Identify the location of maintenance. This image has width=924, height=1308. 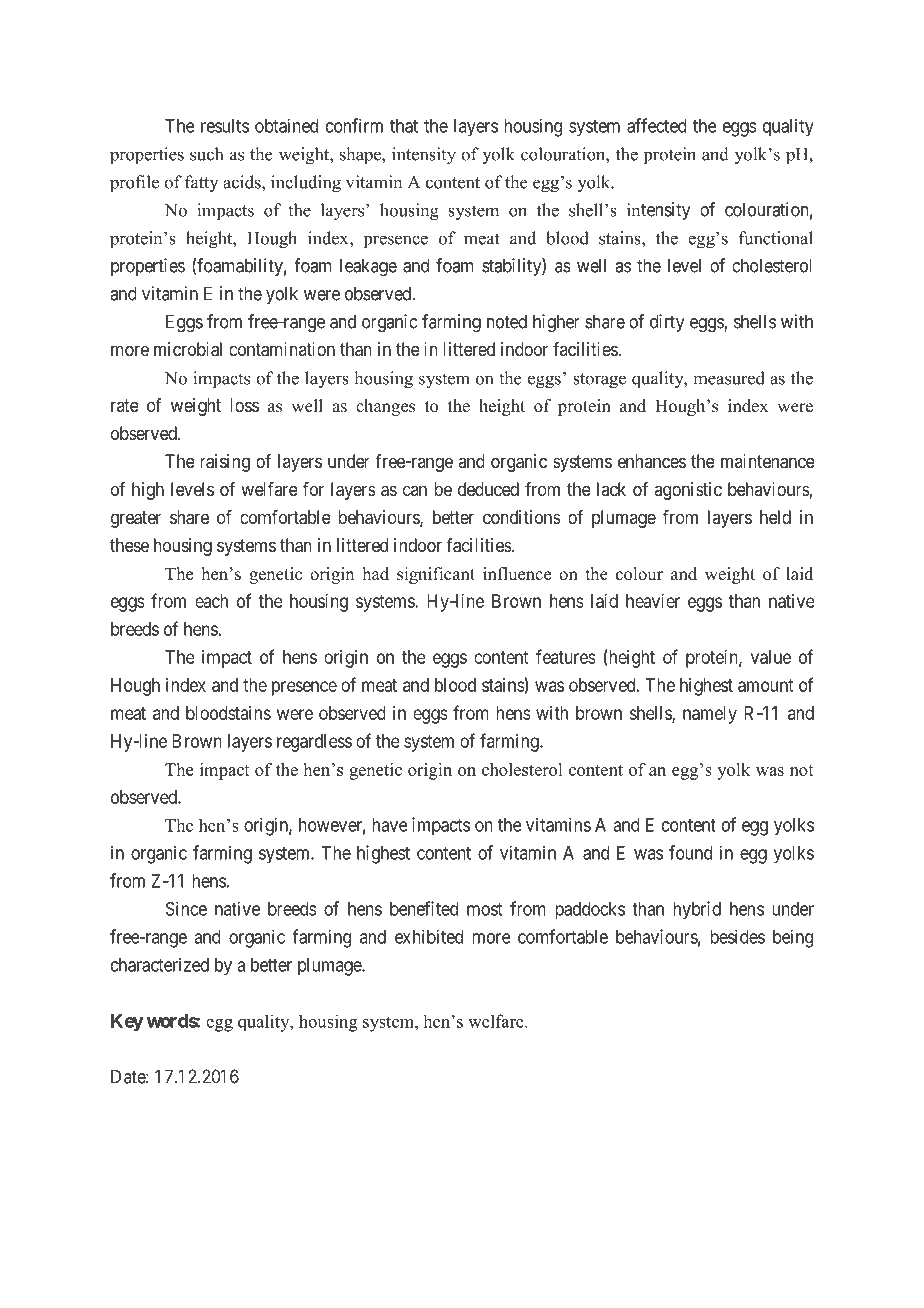
(768, 461).
